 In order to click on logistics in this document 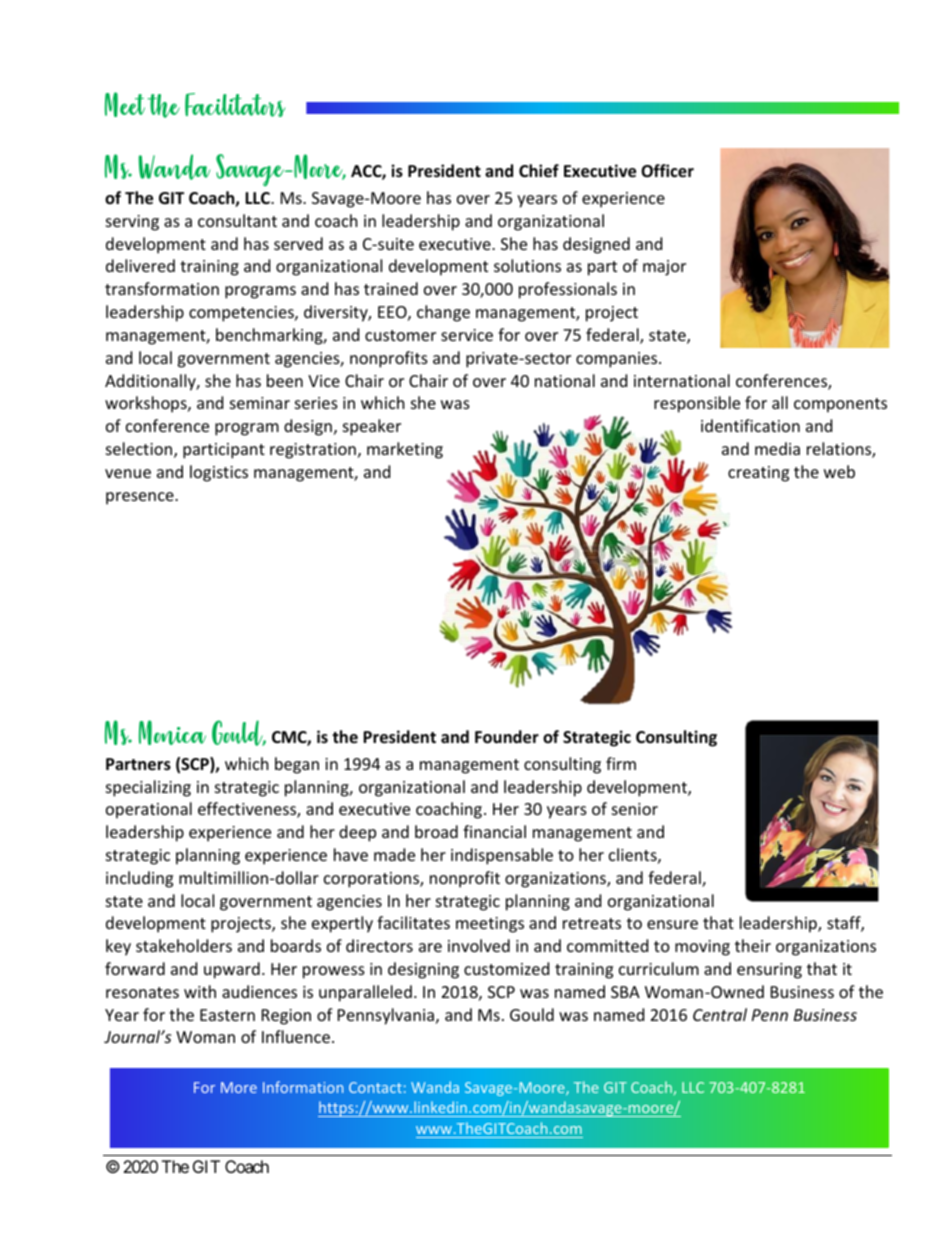, I will do `click(219, 473)`.
